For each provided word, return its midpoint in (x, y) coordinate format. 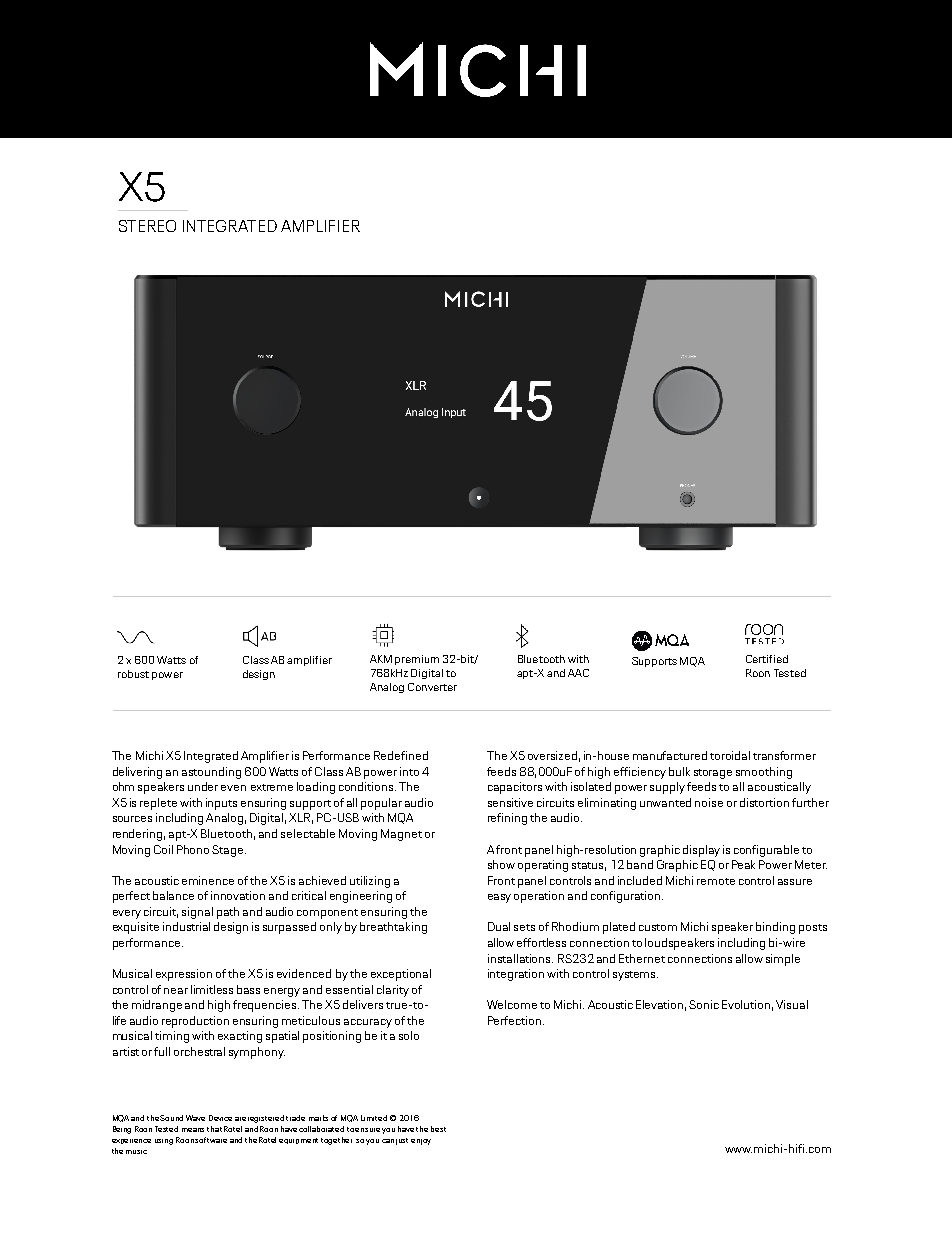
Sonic (704, 1004)
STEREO (147, 226)
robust (133, 674)
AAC (578, 673)
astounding (211, 773)
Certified (767, 659)
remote (716, 881)
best (438, 1129)
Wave (195, 1118)
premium (417, 660)
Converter (432, 687)
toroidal (730, 755)
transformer (784, 755)
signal (197, 913)
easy (499, 898)
